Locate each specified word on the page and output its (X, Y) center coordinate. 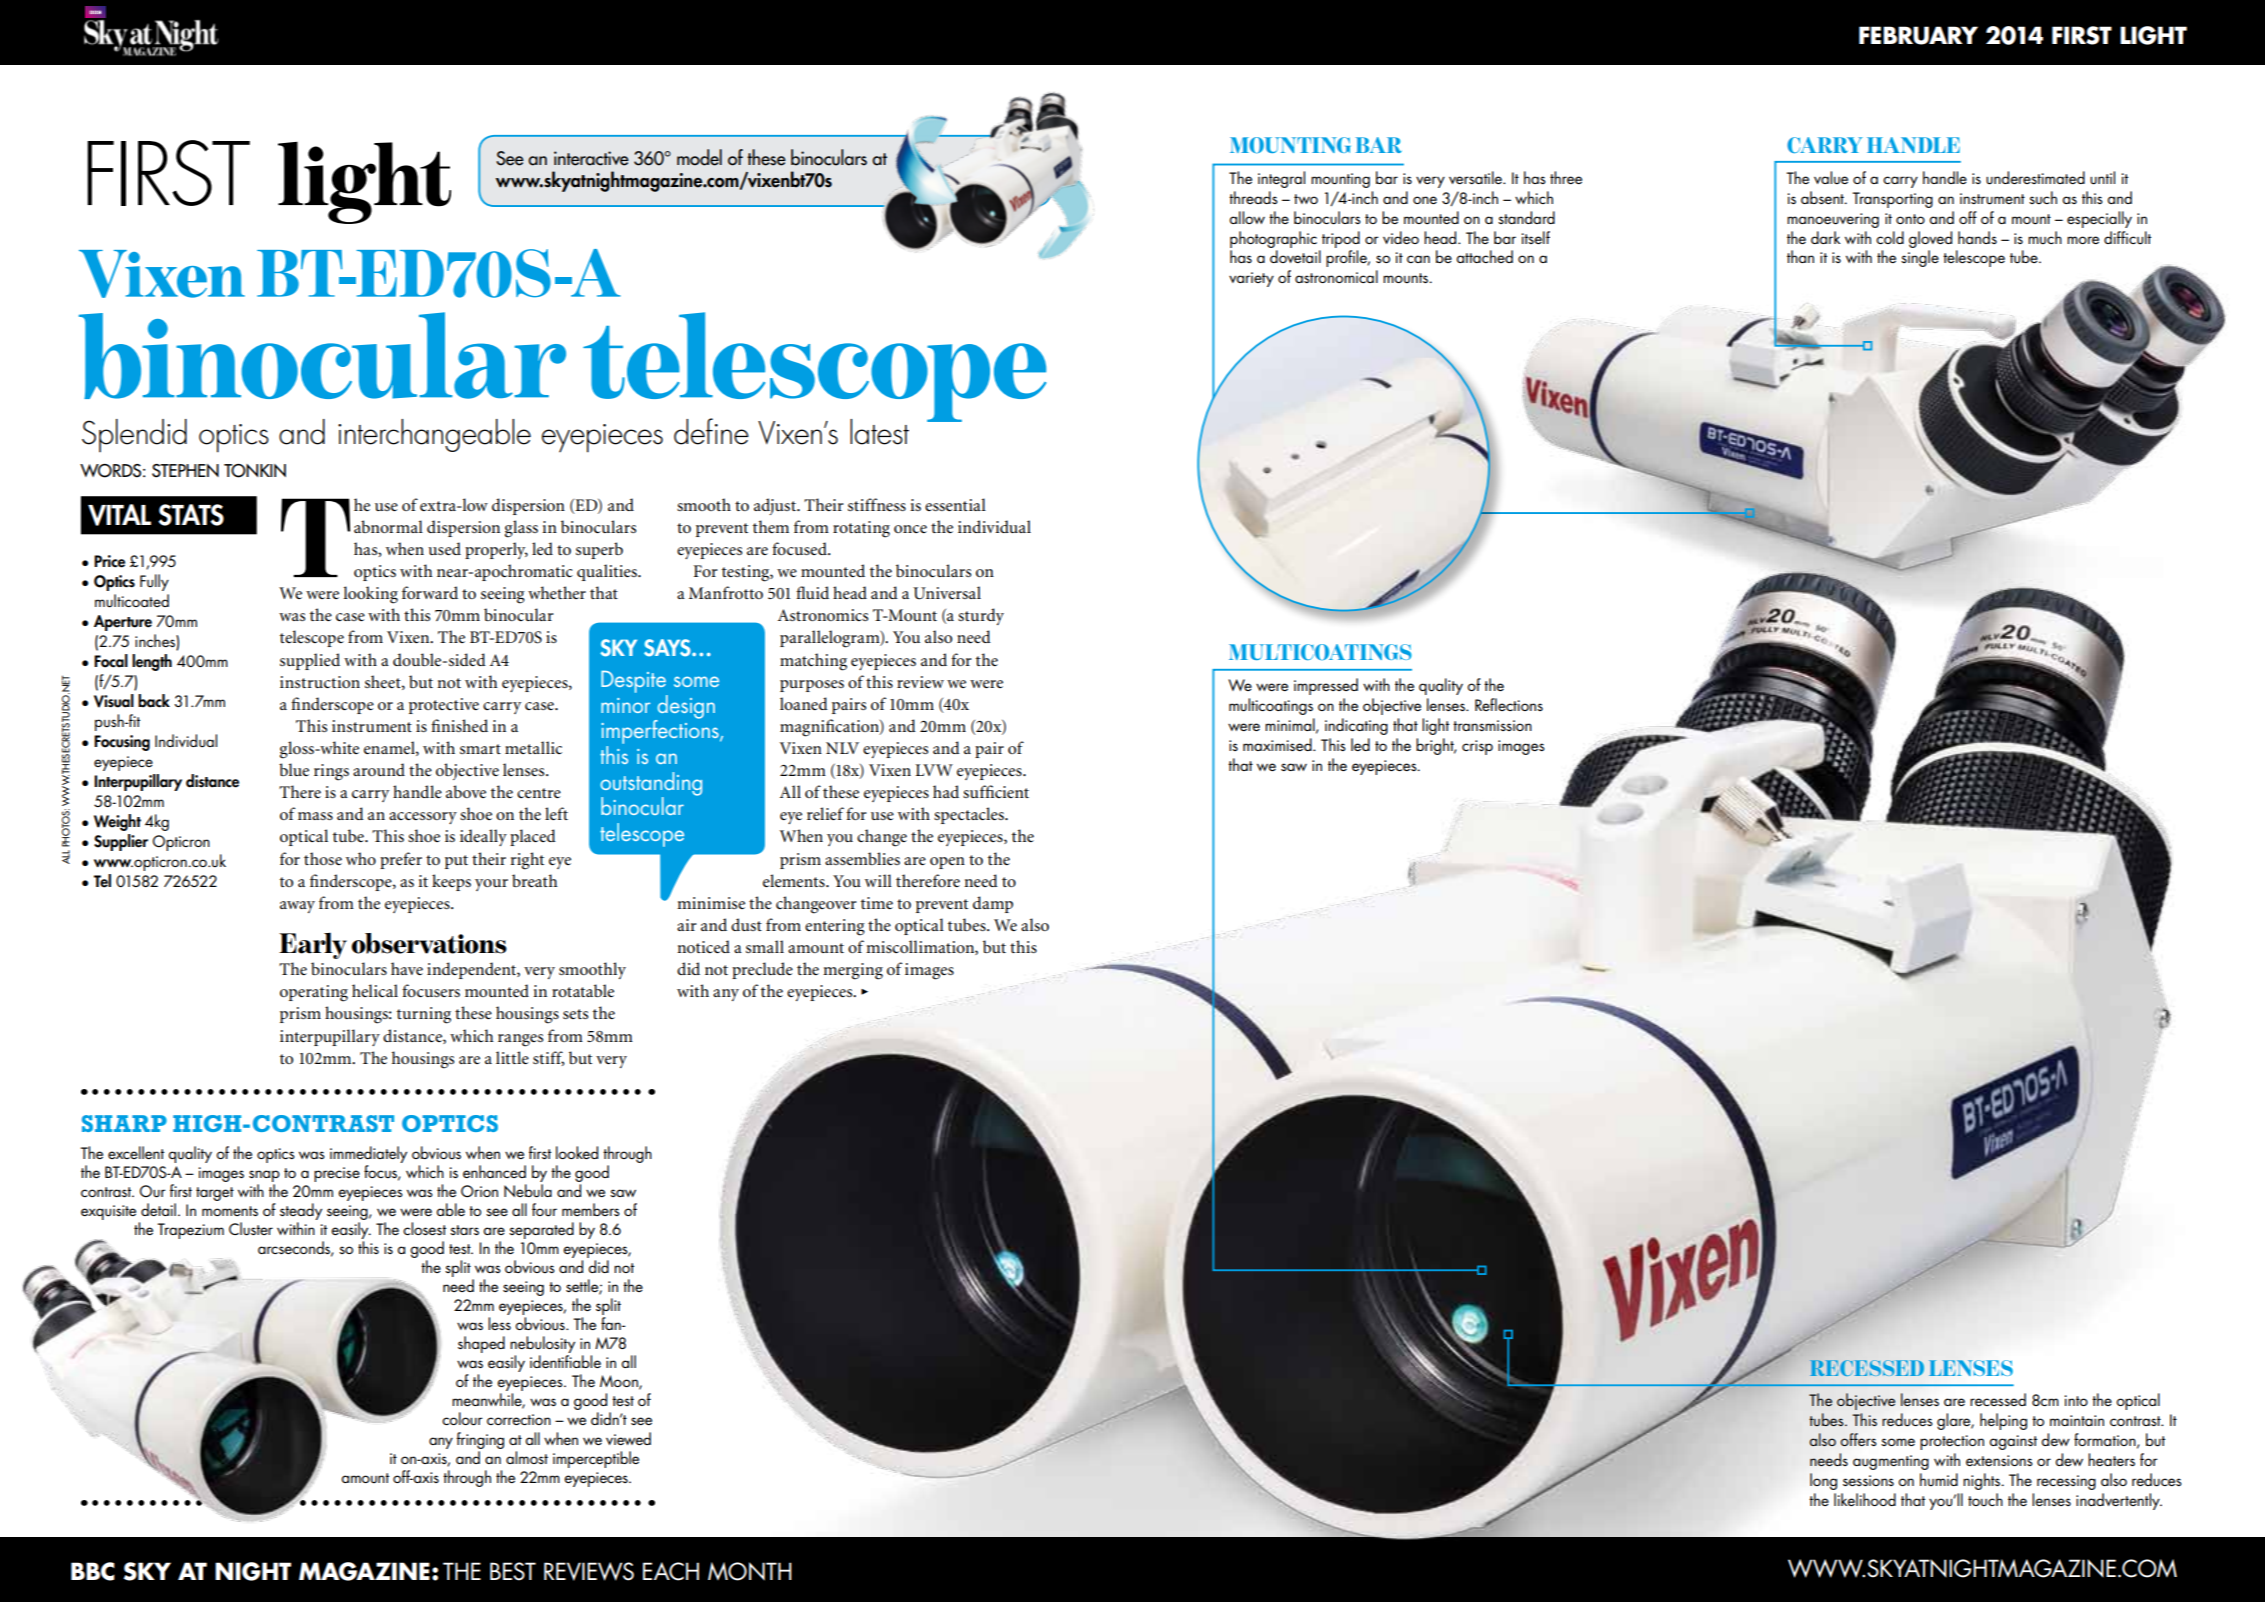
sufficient (996, 791)
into (2076, 1400)
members (591, 1209)
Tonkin (255, 471)
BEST (513, 1571)
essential (955, 504)
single (1920, 258)
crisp (1477, 747)
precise (337, 1174)
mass (315, 816)
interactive (591, 158)
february (1918, 35)
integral (1281, 179)
